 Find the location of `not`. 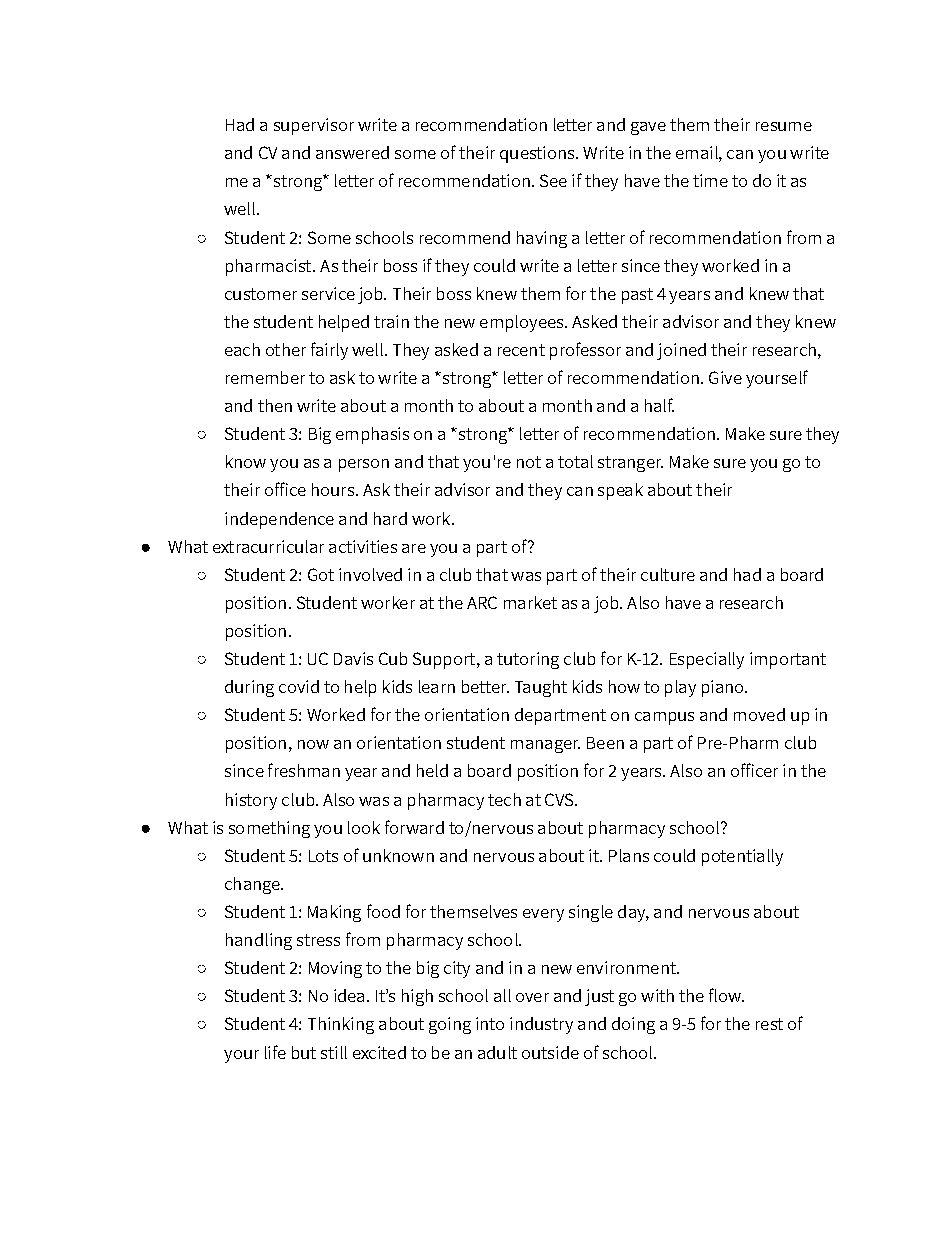

not is located at coordinates (529, 462).
